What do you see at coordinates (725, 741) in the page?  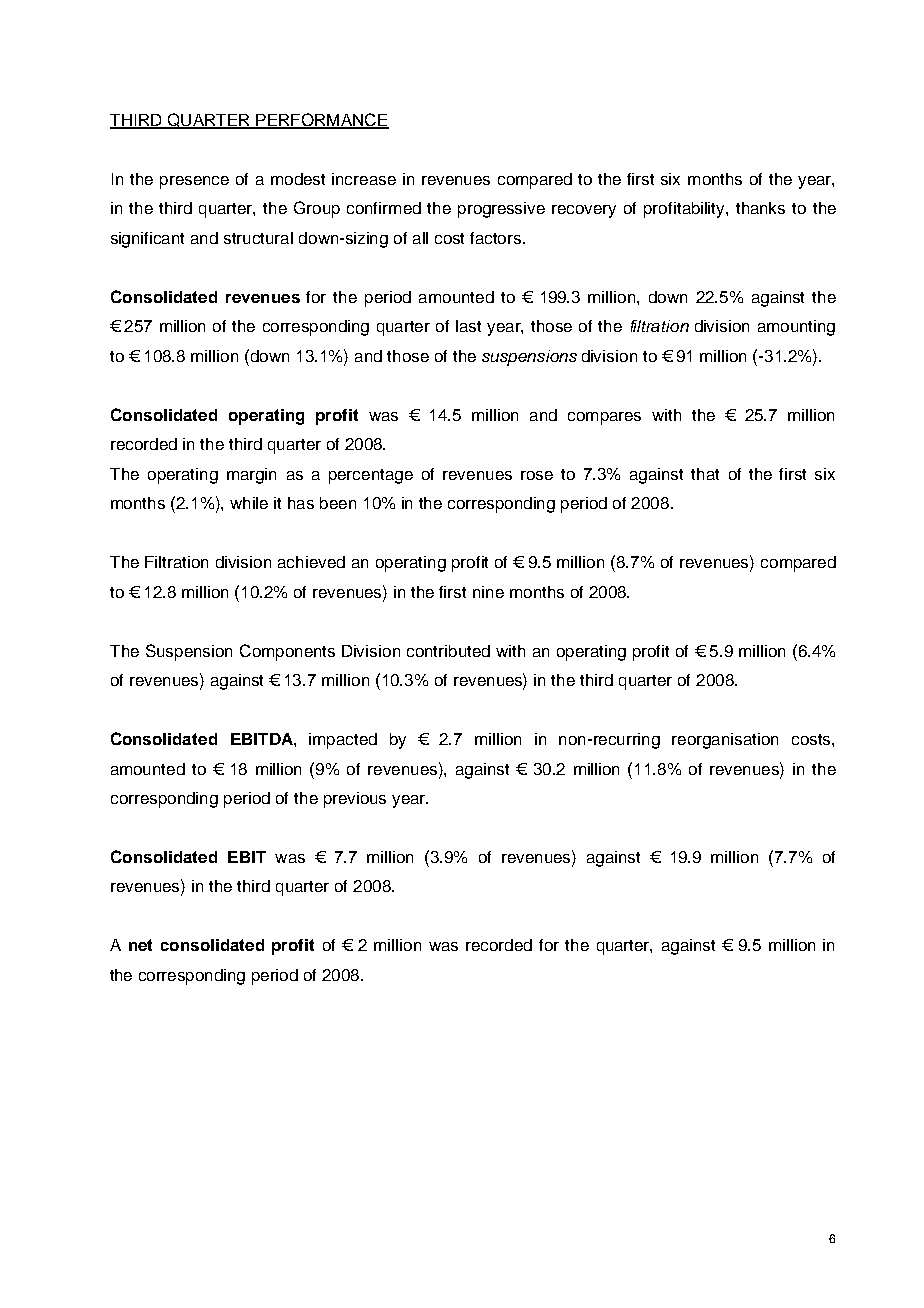 I see `reorganisation` at bounding box center [725, 741].
